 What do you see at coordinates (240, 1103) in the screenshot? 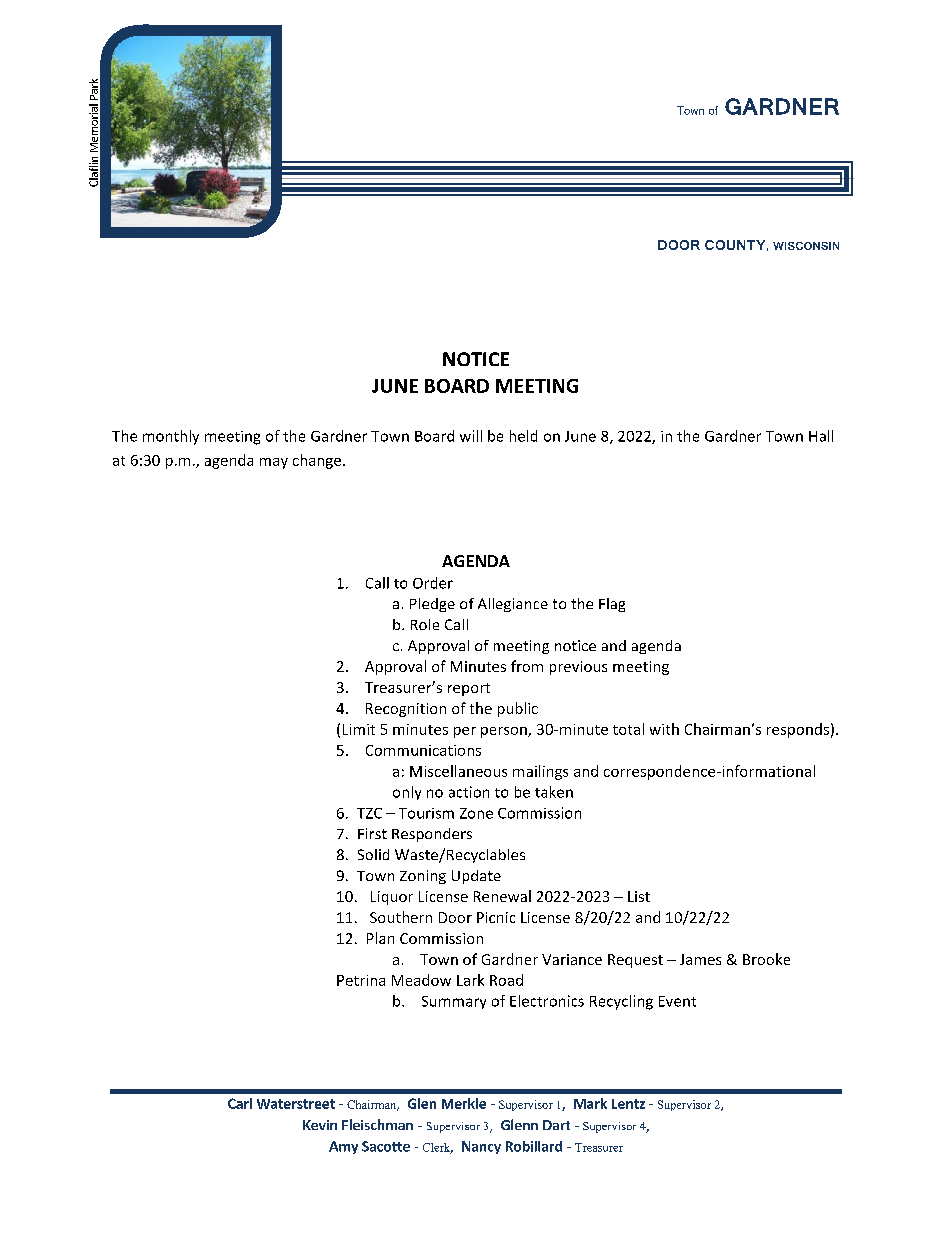
I see `Carl` at bounding box center [240, 1103].
